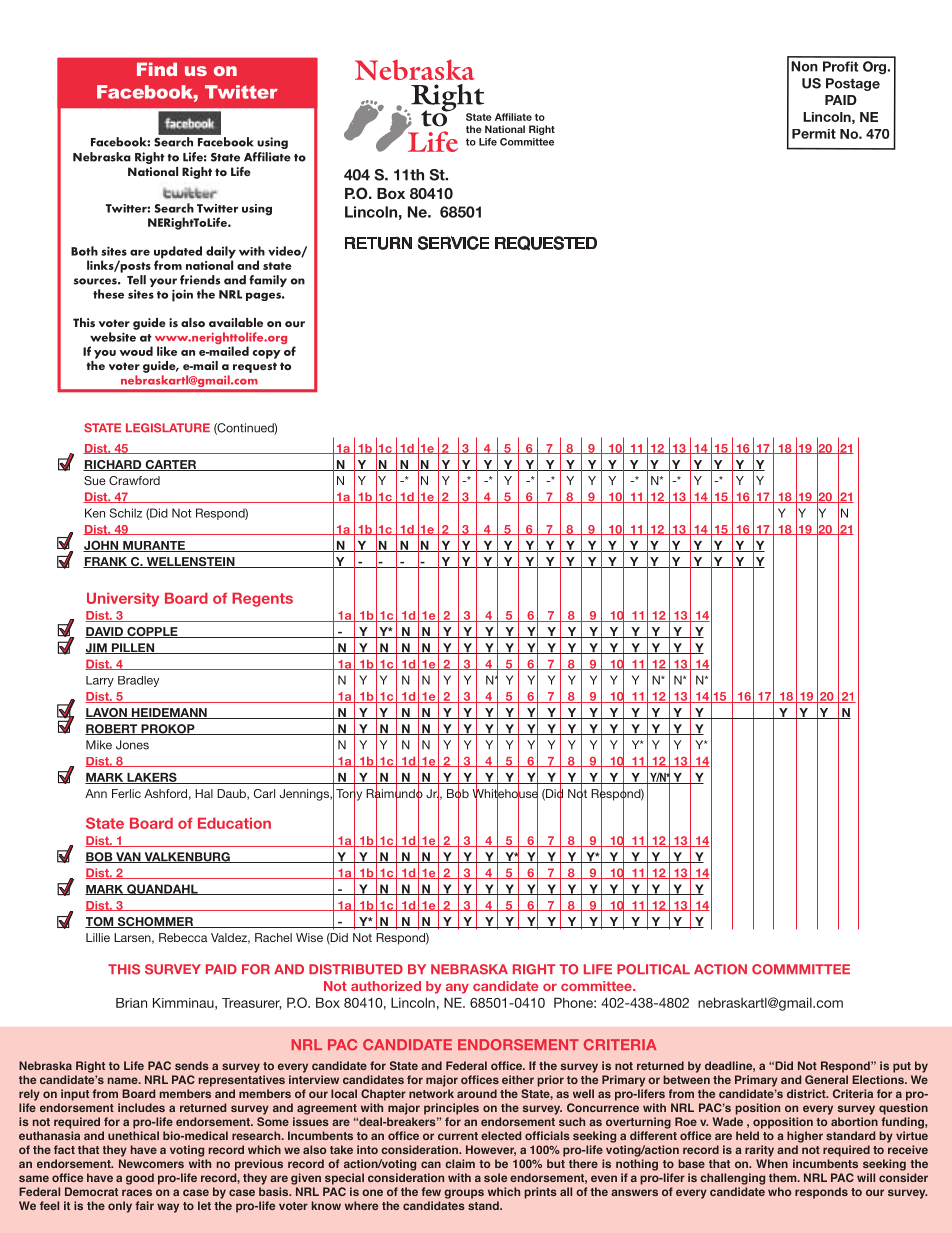  Describe the element at coordinates (157, 69) in the image. I see `Find` at that location.
